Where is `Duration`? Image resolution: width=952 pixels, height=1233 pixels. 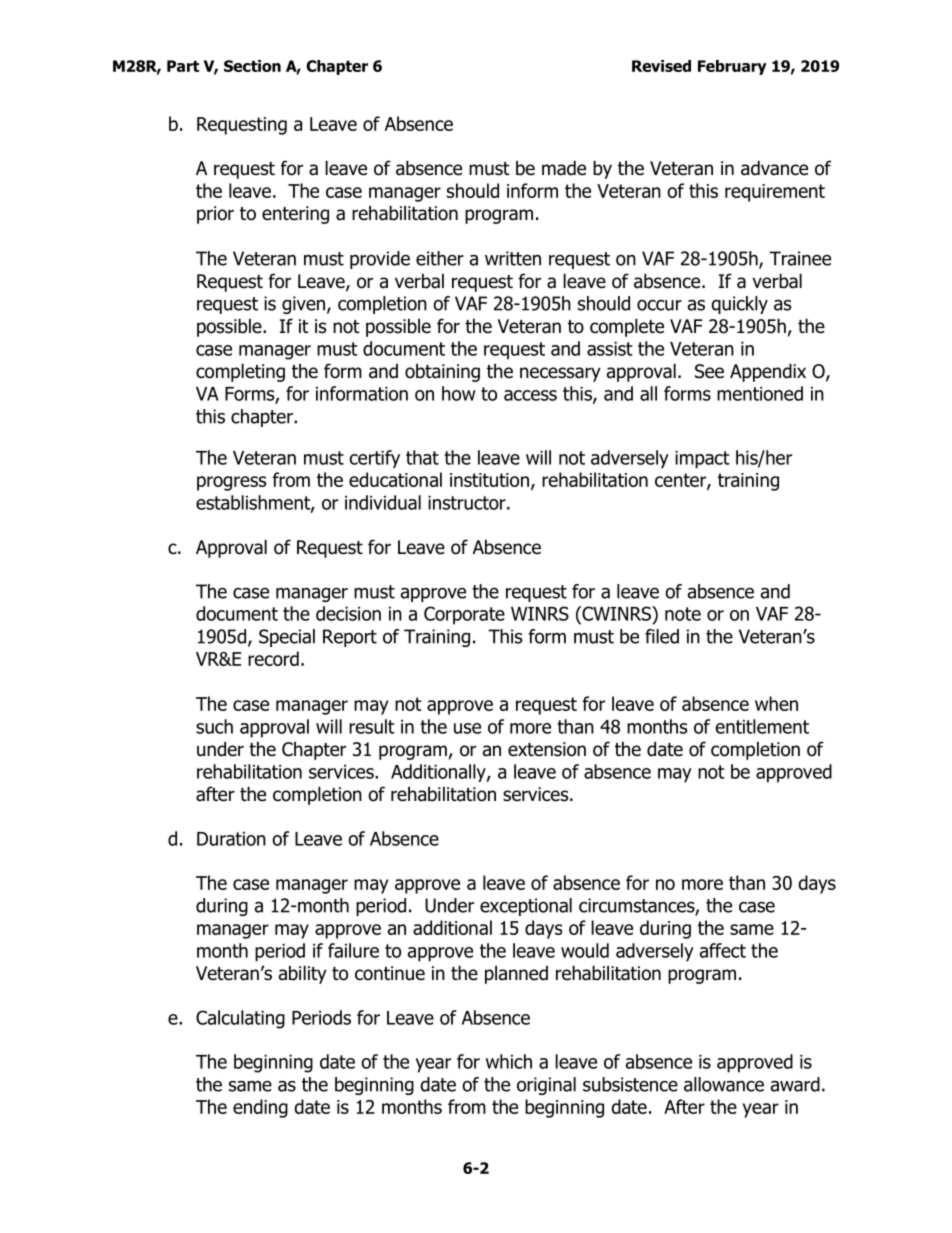
Duration is located at coordinates (231, 839).
